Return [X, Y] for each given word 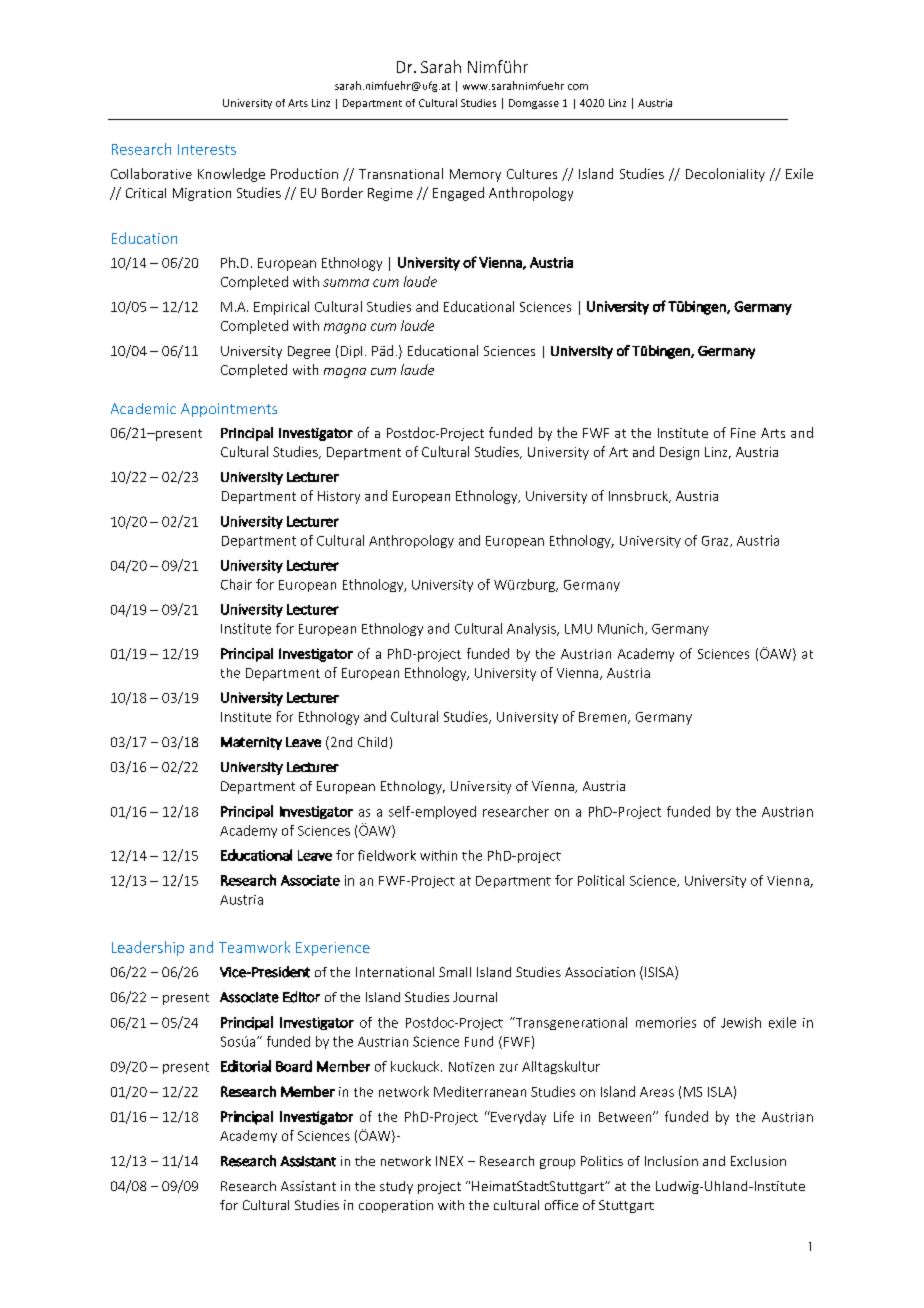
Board [294, 1066]
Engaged [458, 194]
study [396, 1187]
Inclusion [671, 1161]
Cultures [532, 174]
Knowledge [231, 175]
